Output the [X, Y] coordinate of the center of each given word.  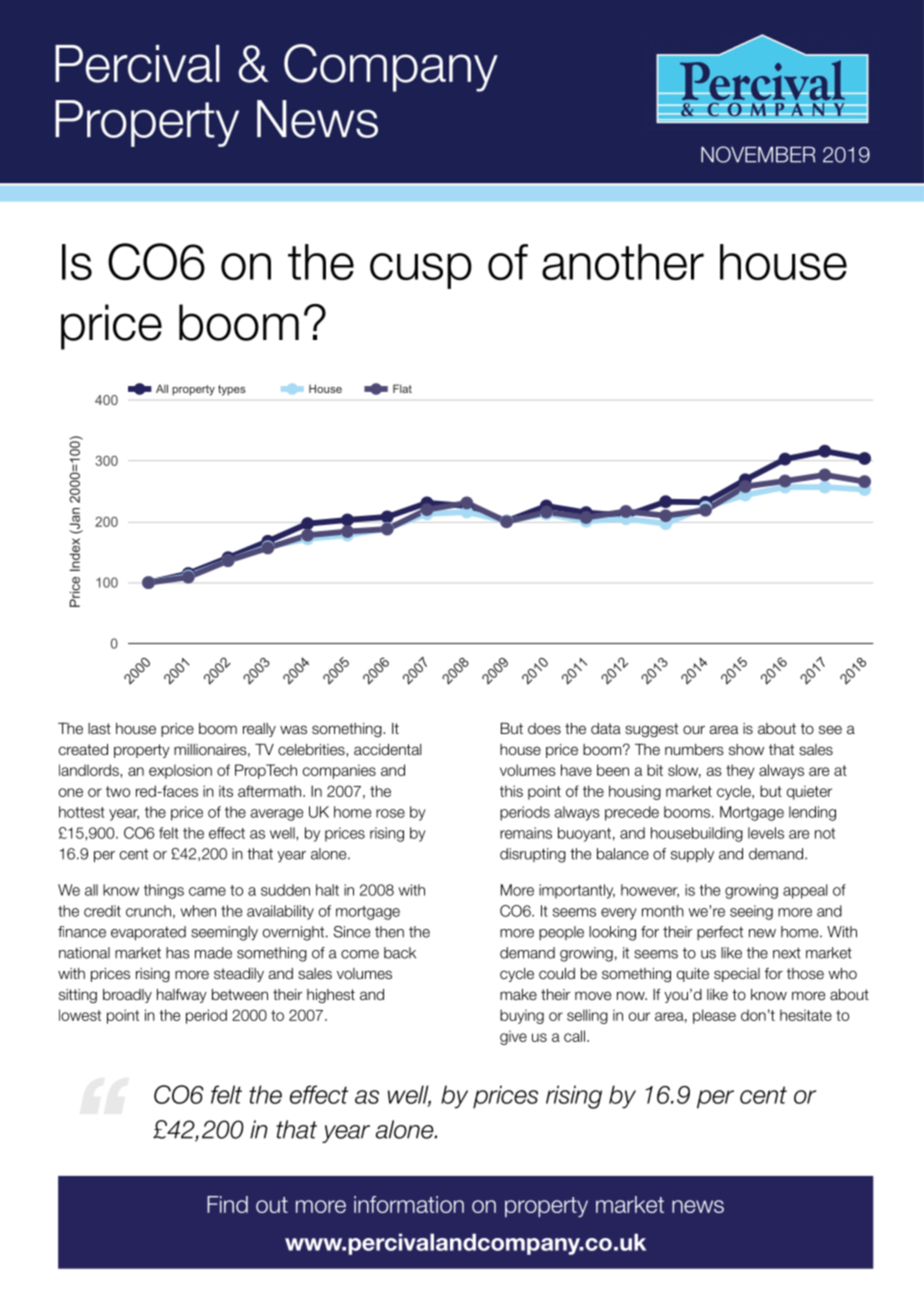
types [232, 390]
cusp [421, 271]
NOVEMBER [758, 154]
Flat [402, 388]
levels [766, 833]
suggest [651, 730]
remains [526, 833]
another [623, 262]
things [164, 891]
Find [227, 1204]
